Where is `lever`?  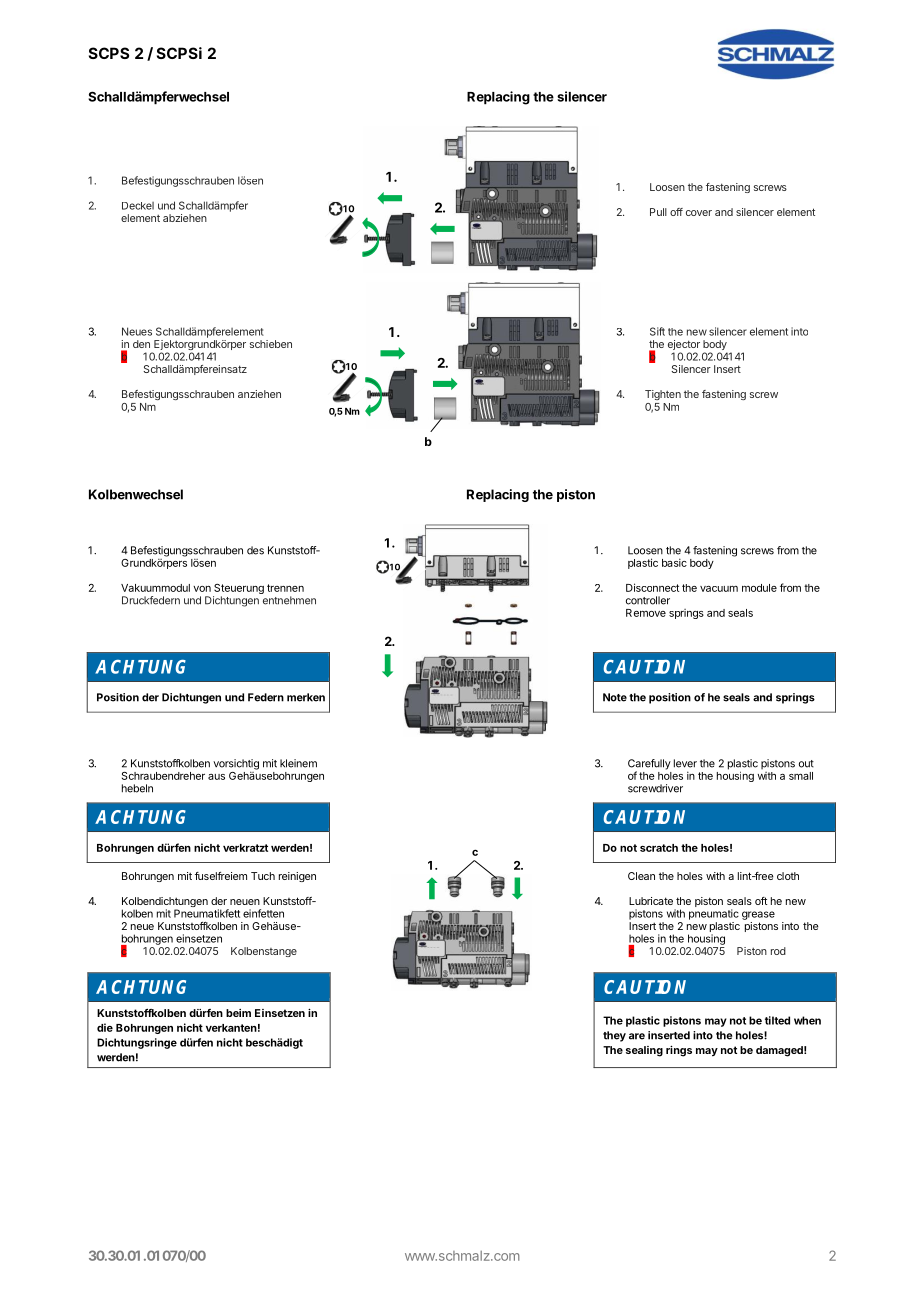 lever is located at coordinates (685, 763).
